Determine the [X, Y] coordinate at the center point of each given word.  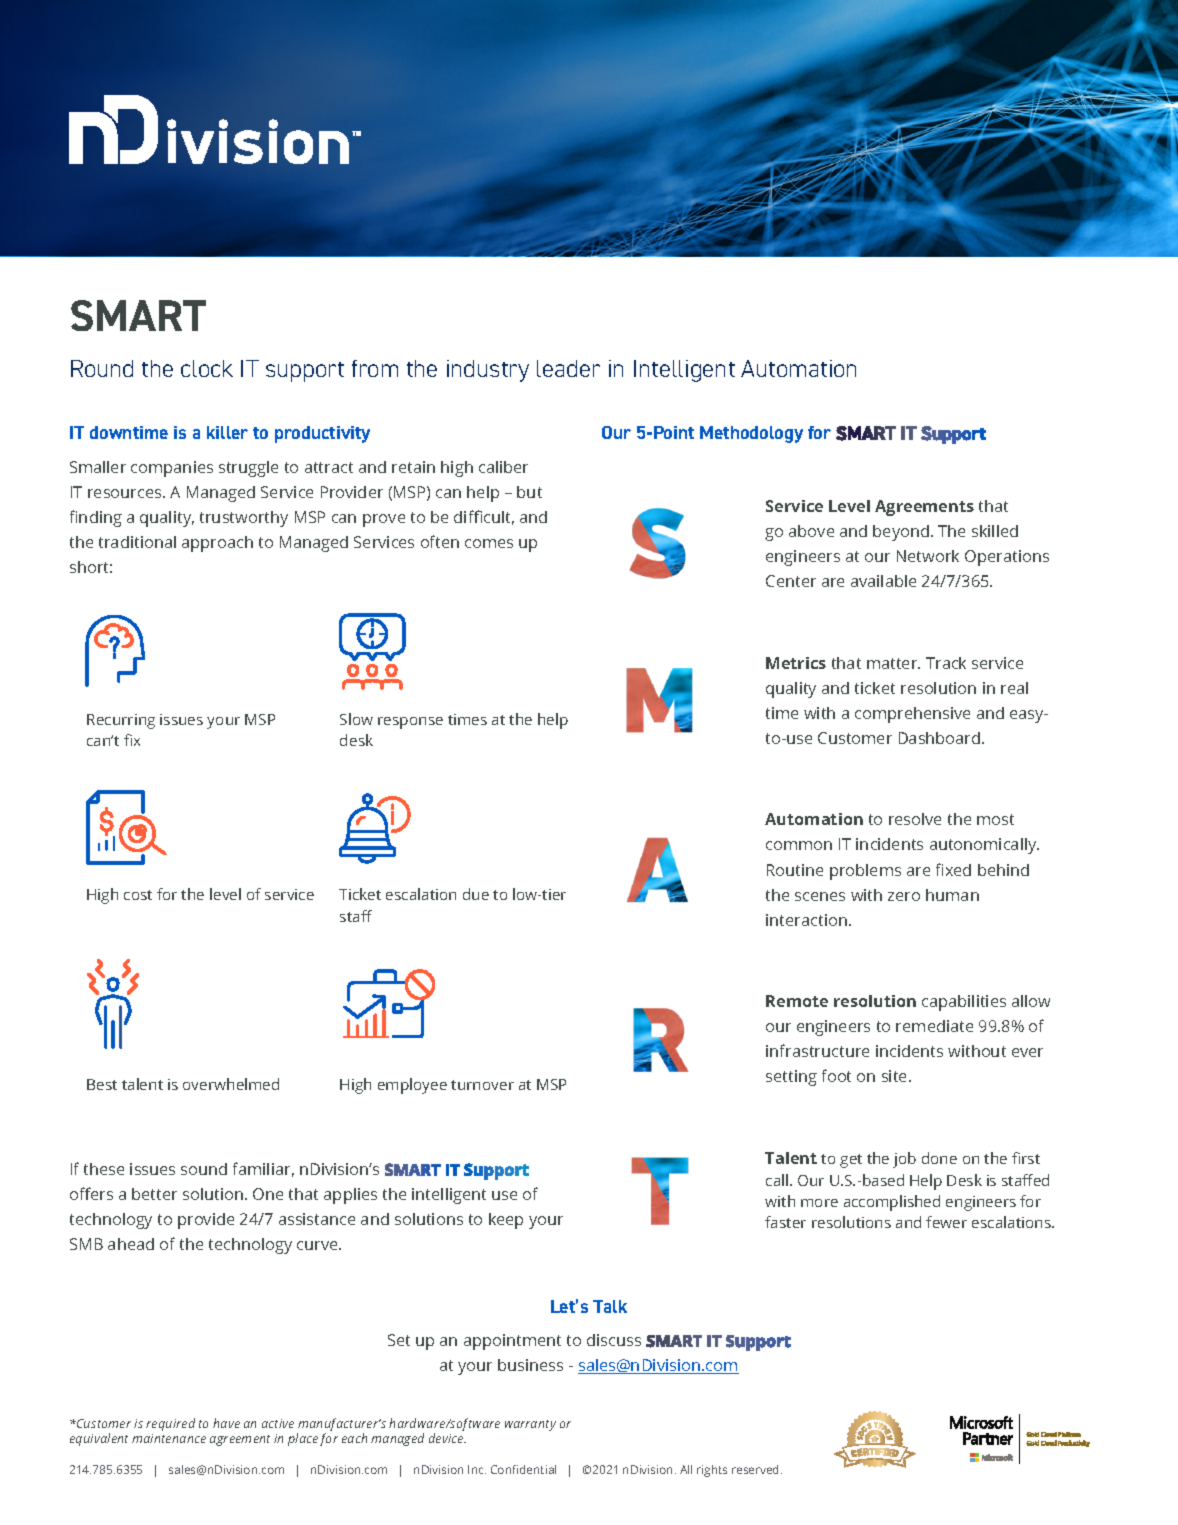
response [410, 723]
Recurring [121, 721]
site [896, 1076]
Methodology [751, 434]
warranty [530, 1425]
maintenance [169, 1438]
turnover [482, 1085]
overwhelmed [231, 1084]
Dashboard [941, 738]
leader [568, 368]
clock [207, 368]
